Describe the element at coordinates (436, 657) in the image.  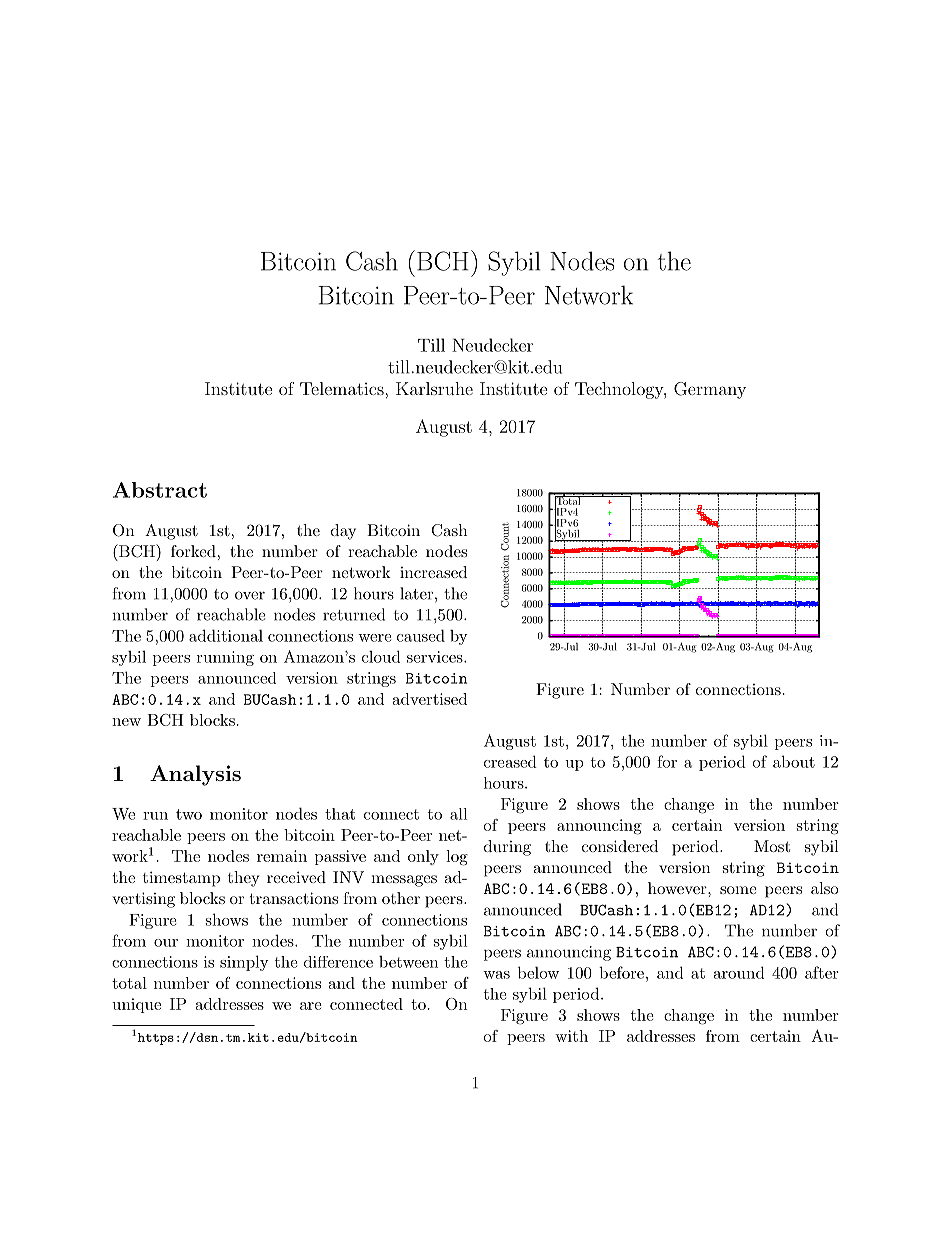
I see `services` at that location.
